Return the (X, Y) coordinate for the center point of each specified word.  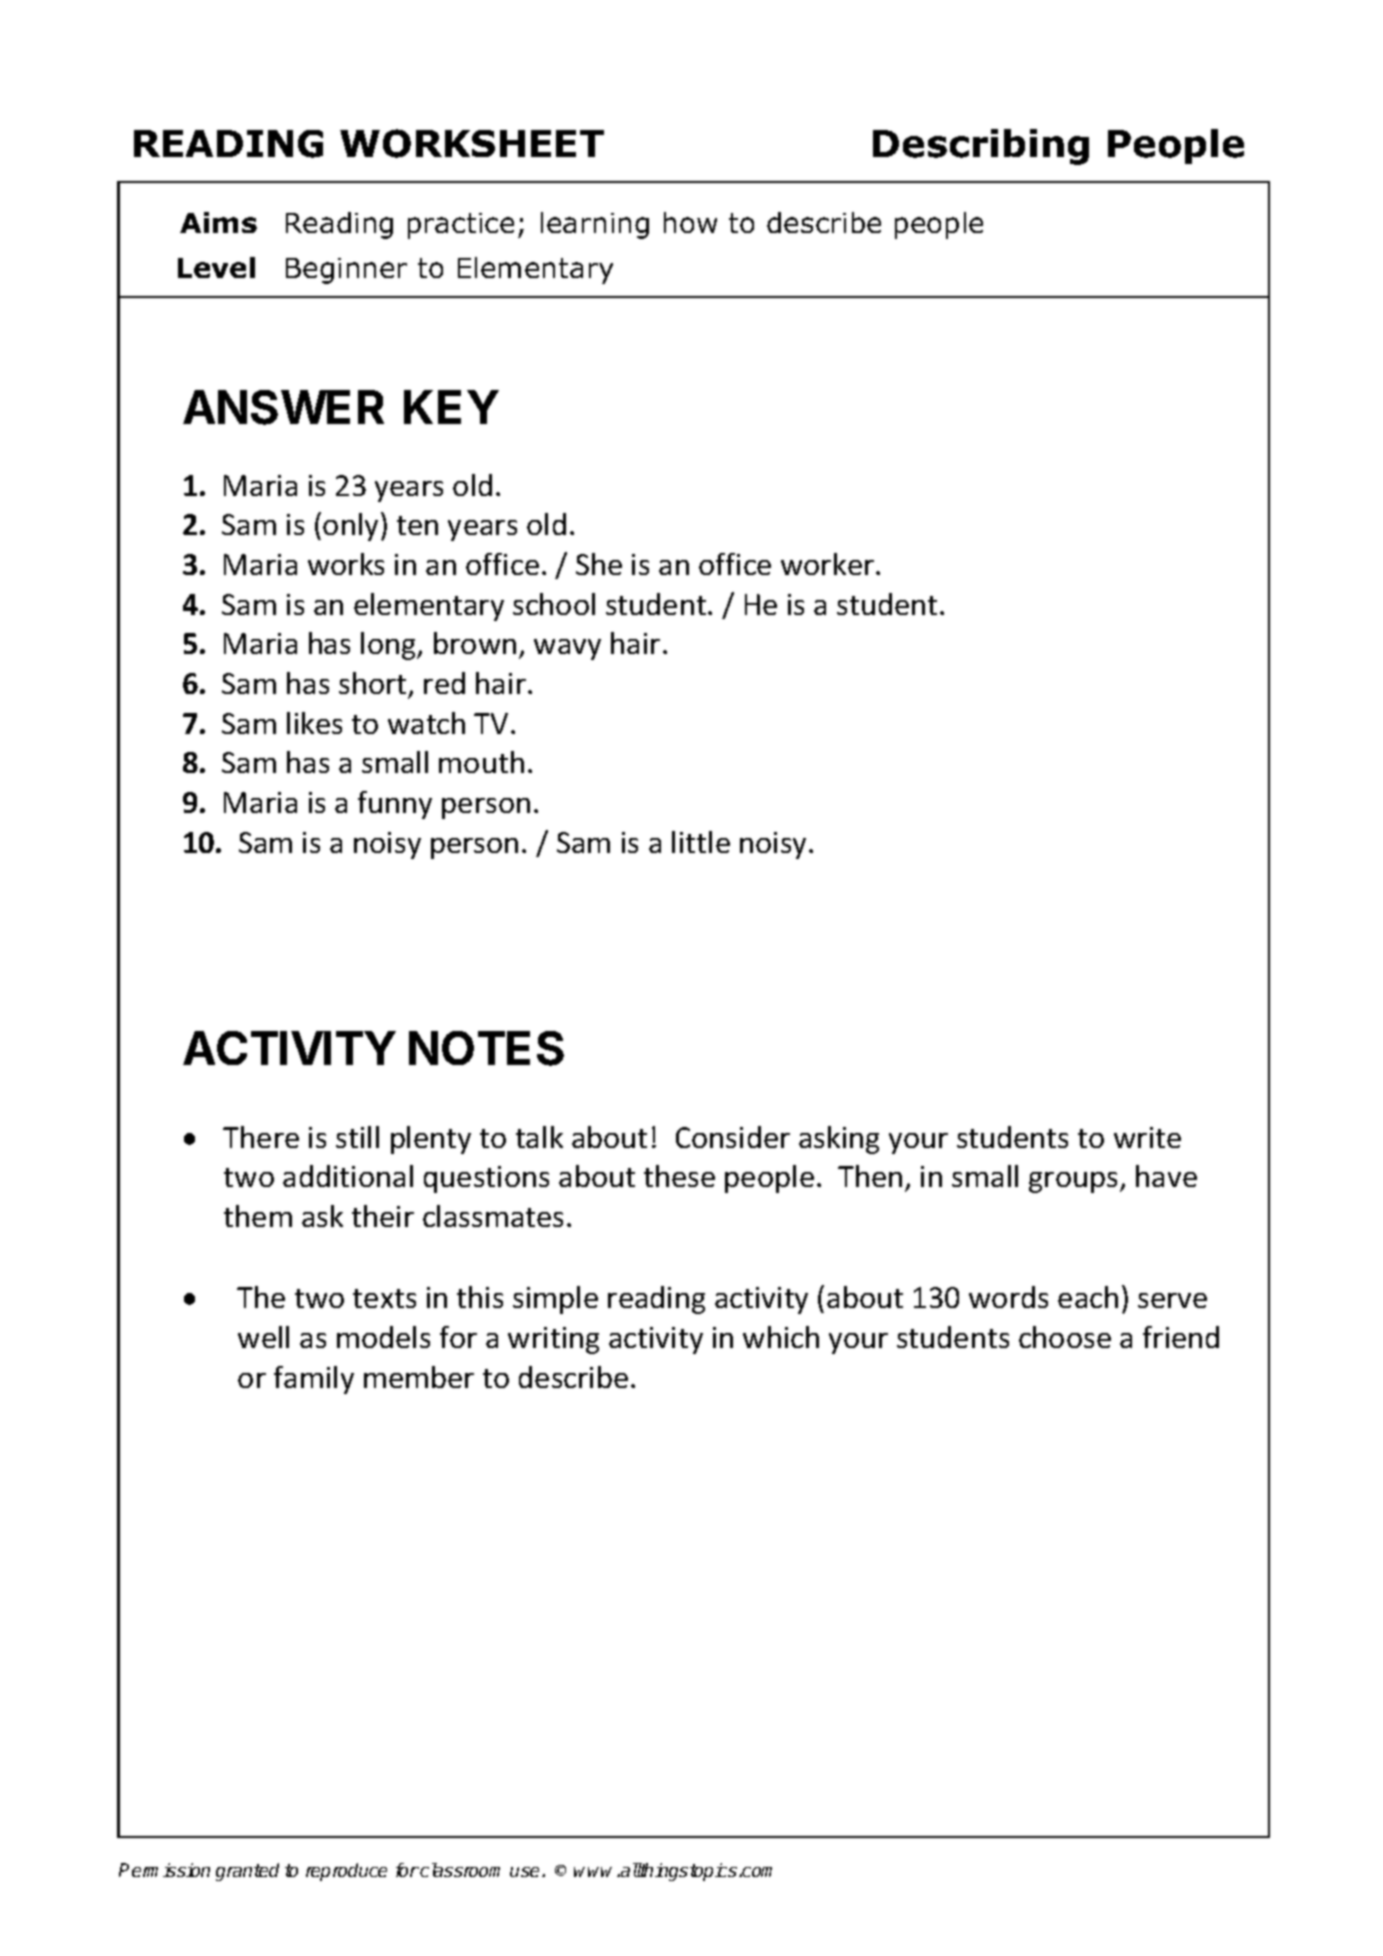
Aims (218, 222)
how (690, 222)
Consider (733, 1137)
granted (247, 1872)
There (261, 1137)
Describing (981, 147)
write (1147, 1137)
